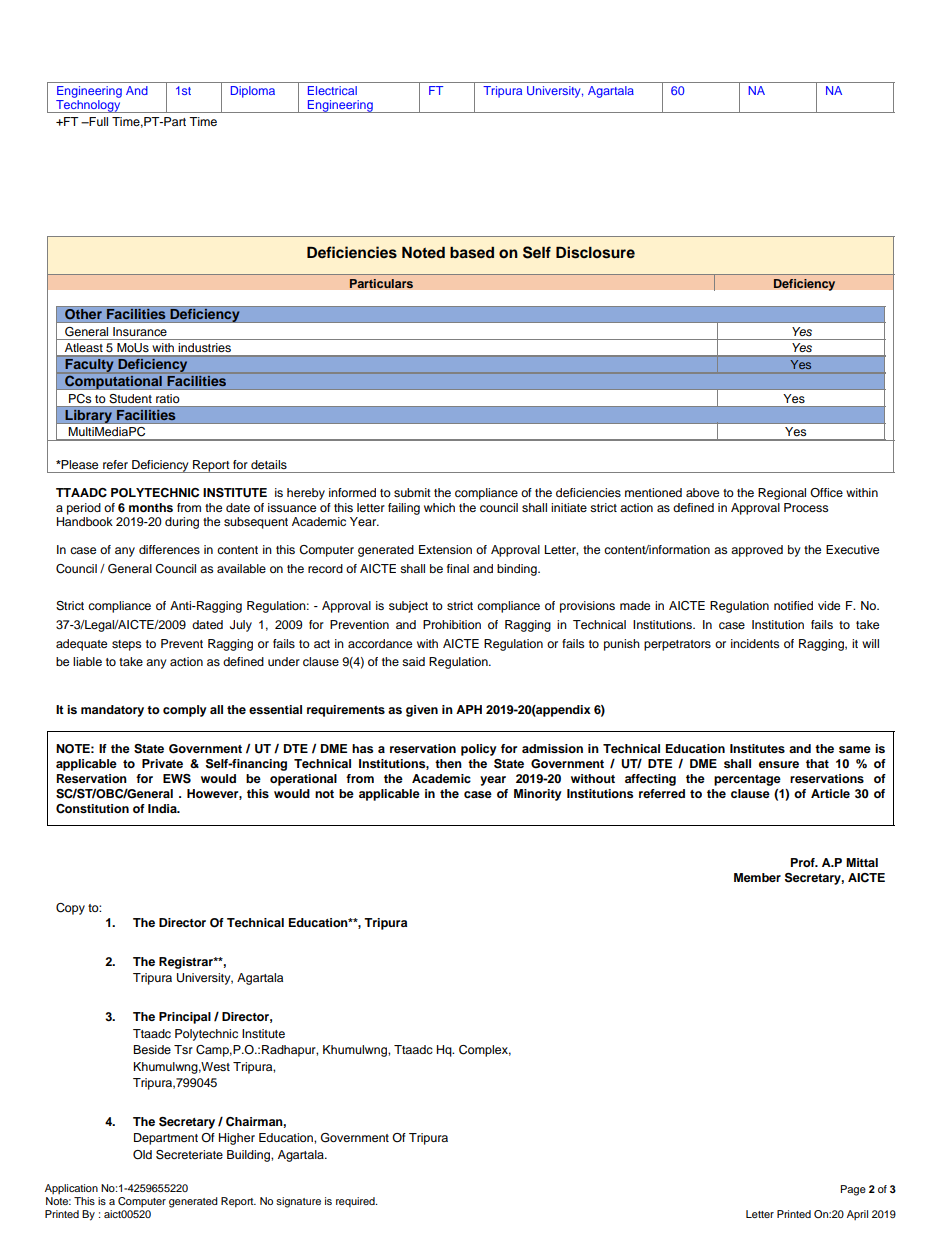 The width and height of the page is (952, 1233). What do you see at coordinates (332, 90) in the page?
I see `Electrical` at bounding box center [332, 90].
